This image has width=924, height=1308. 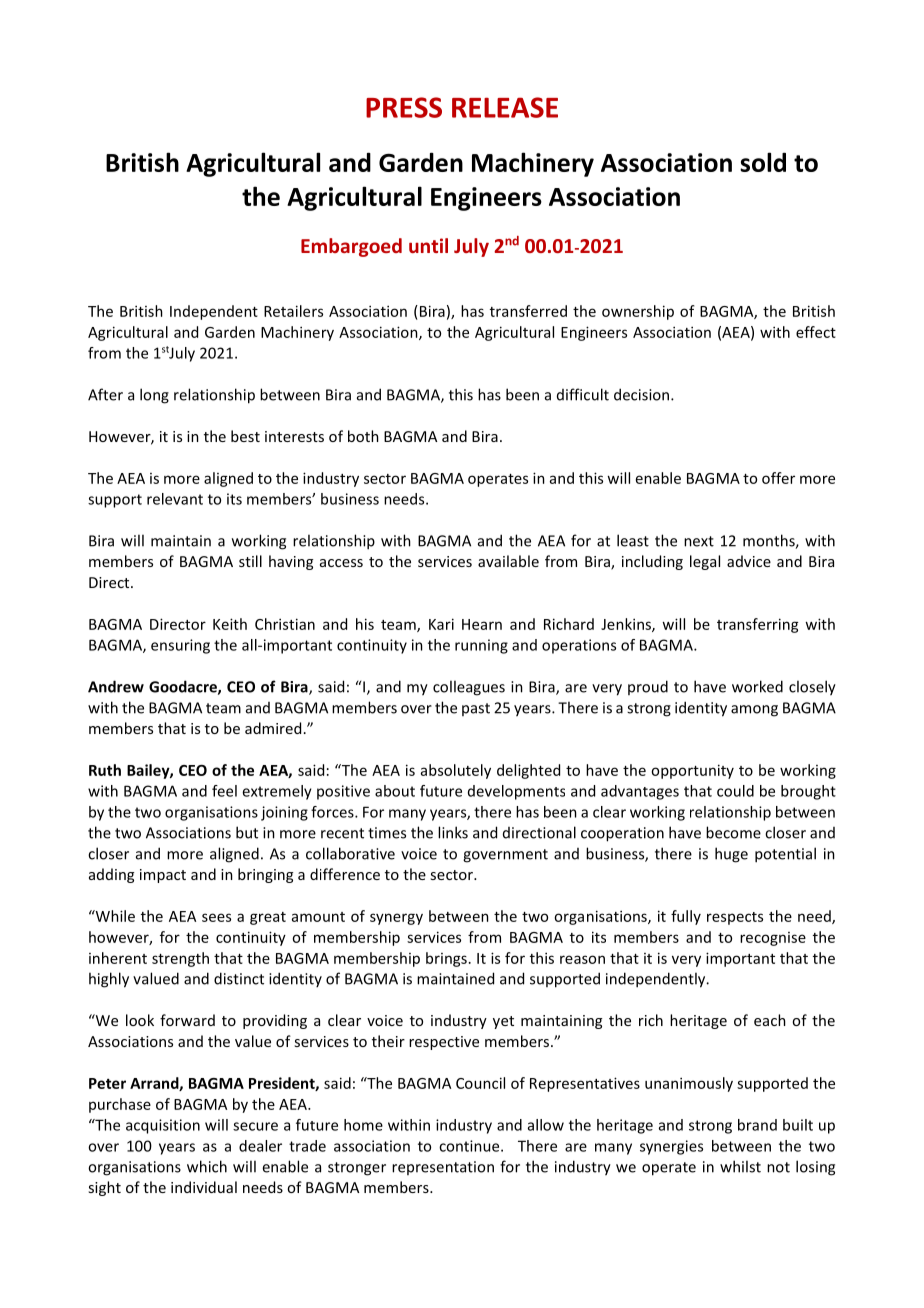 I want to click on transferring, so click(x=758, y=625).
